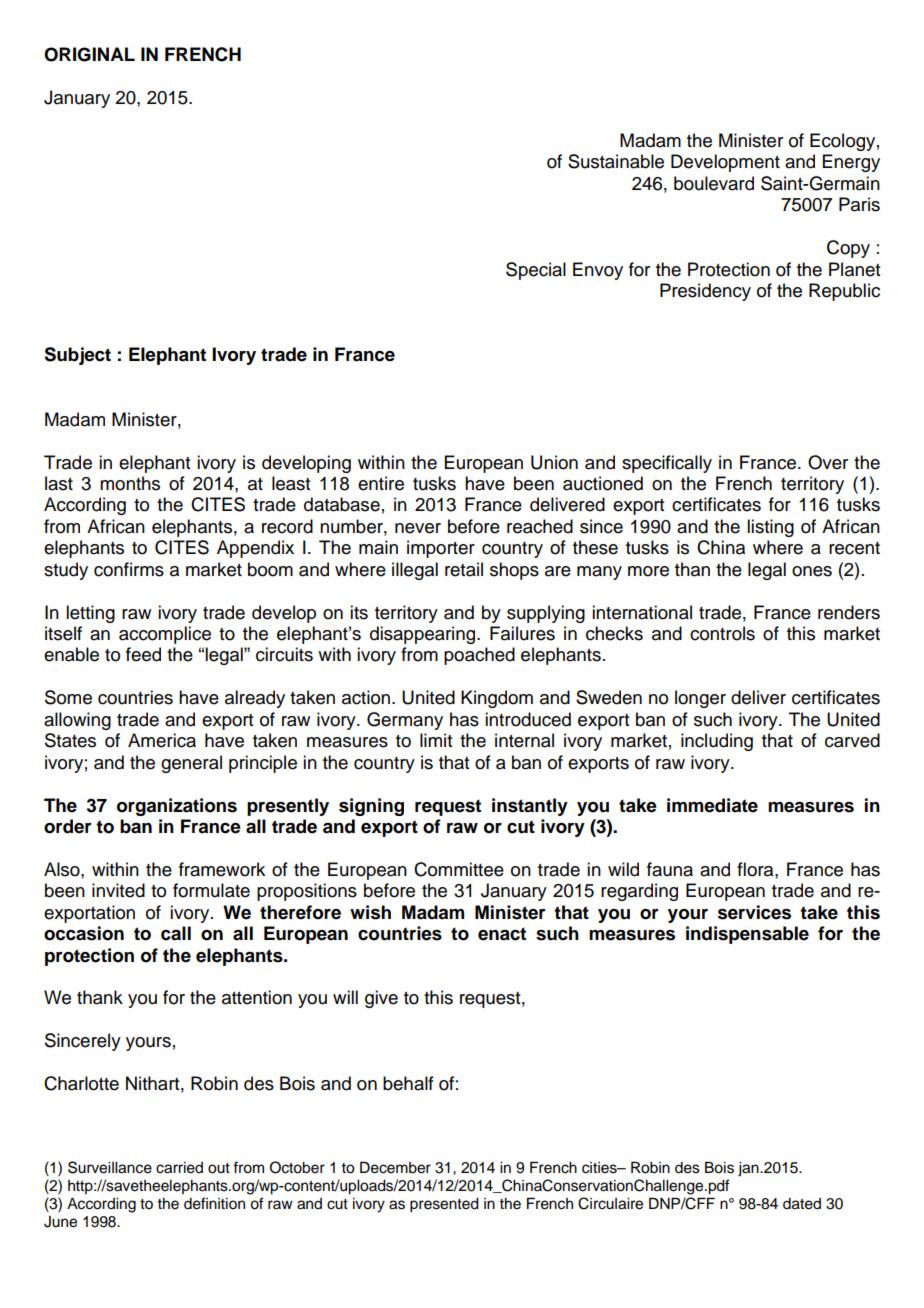 The width and height of the page is (924, 1308). What do you see at coordinates (851, 163) in the page?
I see `Energy` at bounding box center [851, 163].
